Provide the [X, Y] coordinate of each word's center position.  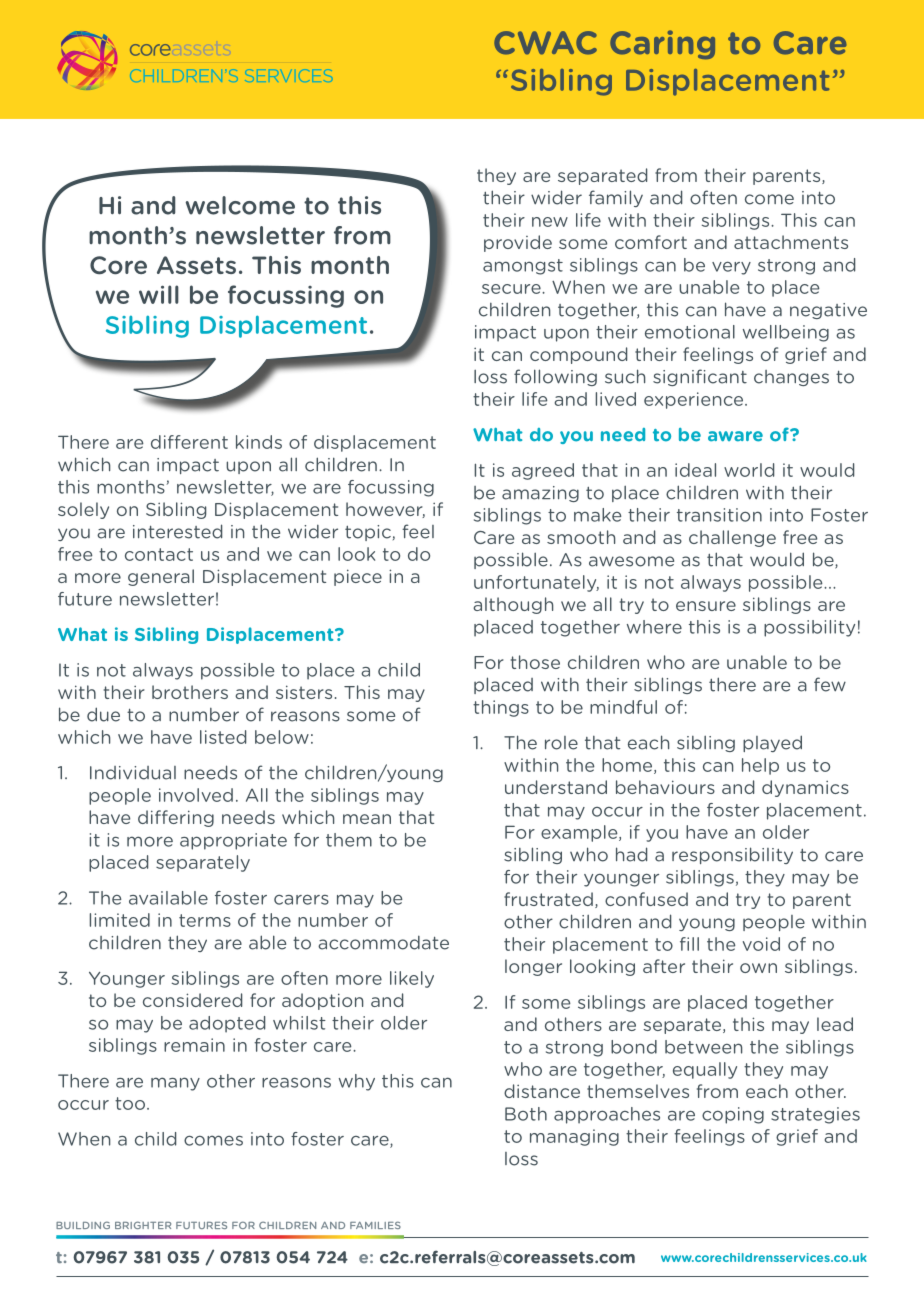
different [189, 442]
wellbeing [786, 333]
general [161, 577]
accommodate [383, 942]
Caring [662, 44]
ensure [706, 606]
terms [205, 920]
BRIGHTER [143, 1225]
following [555, 377]
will [159, 294]
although [513, 605]
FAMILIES [375, 1225]
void [761, 944]
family [616, 198]
